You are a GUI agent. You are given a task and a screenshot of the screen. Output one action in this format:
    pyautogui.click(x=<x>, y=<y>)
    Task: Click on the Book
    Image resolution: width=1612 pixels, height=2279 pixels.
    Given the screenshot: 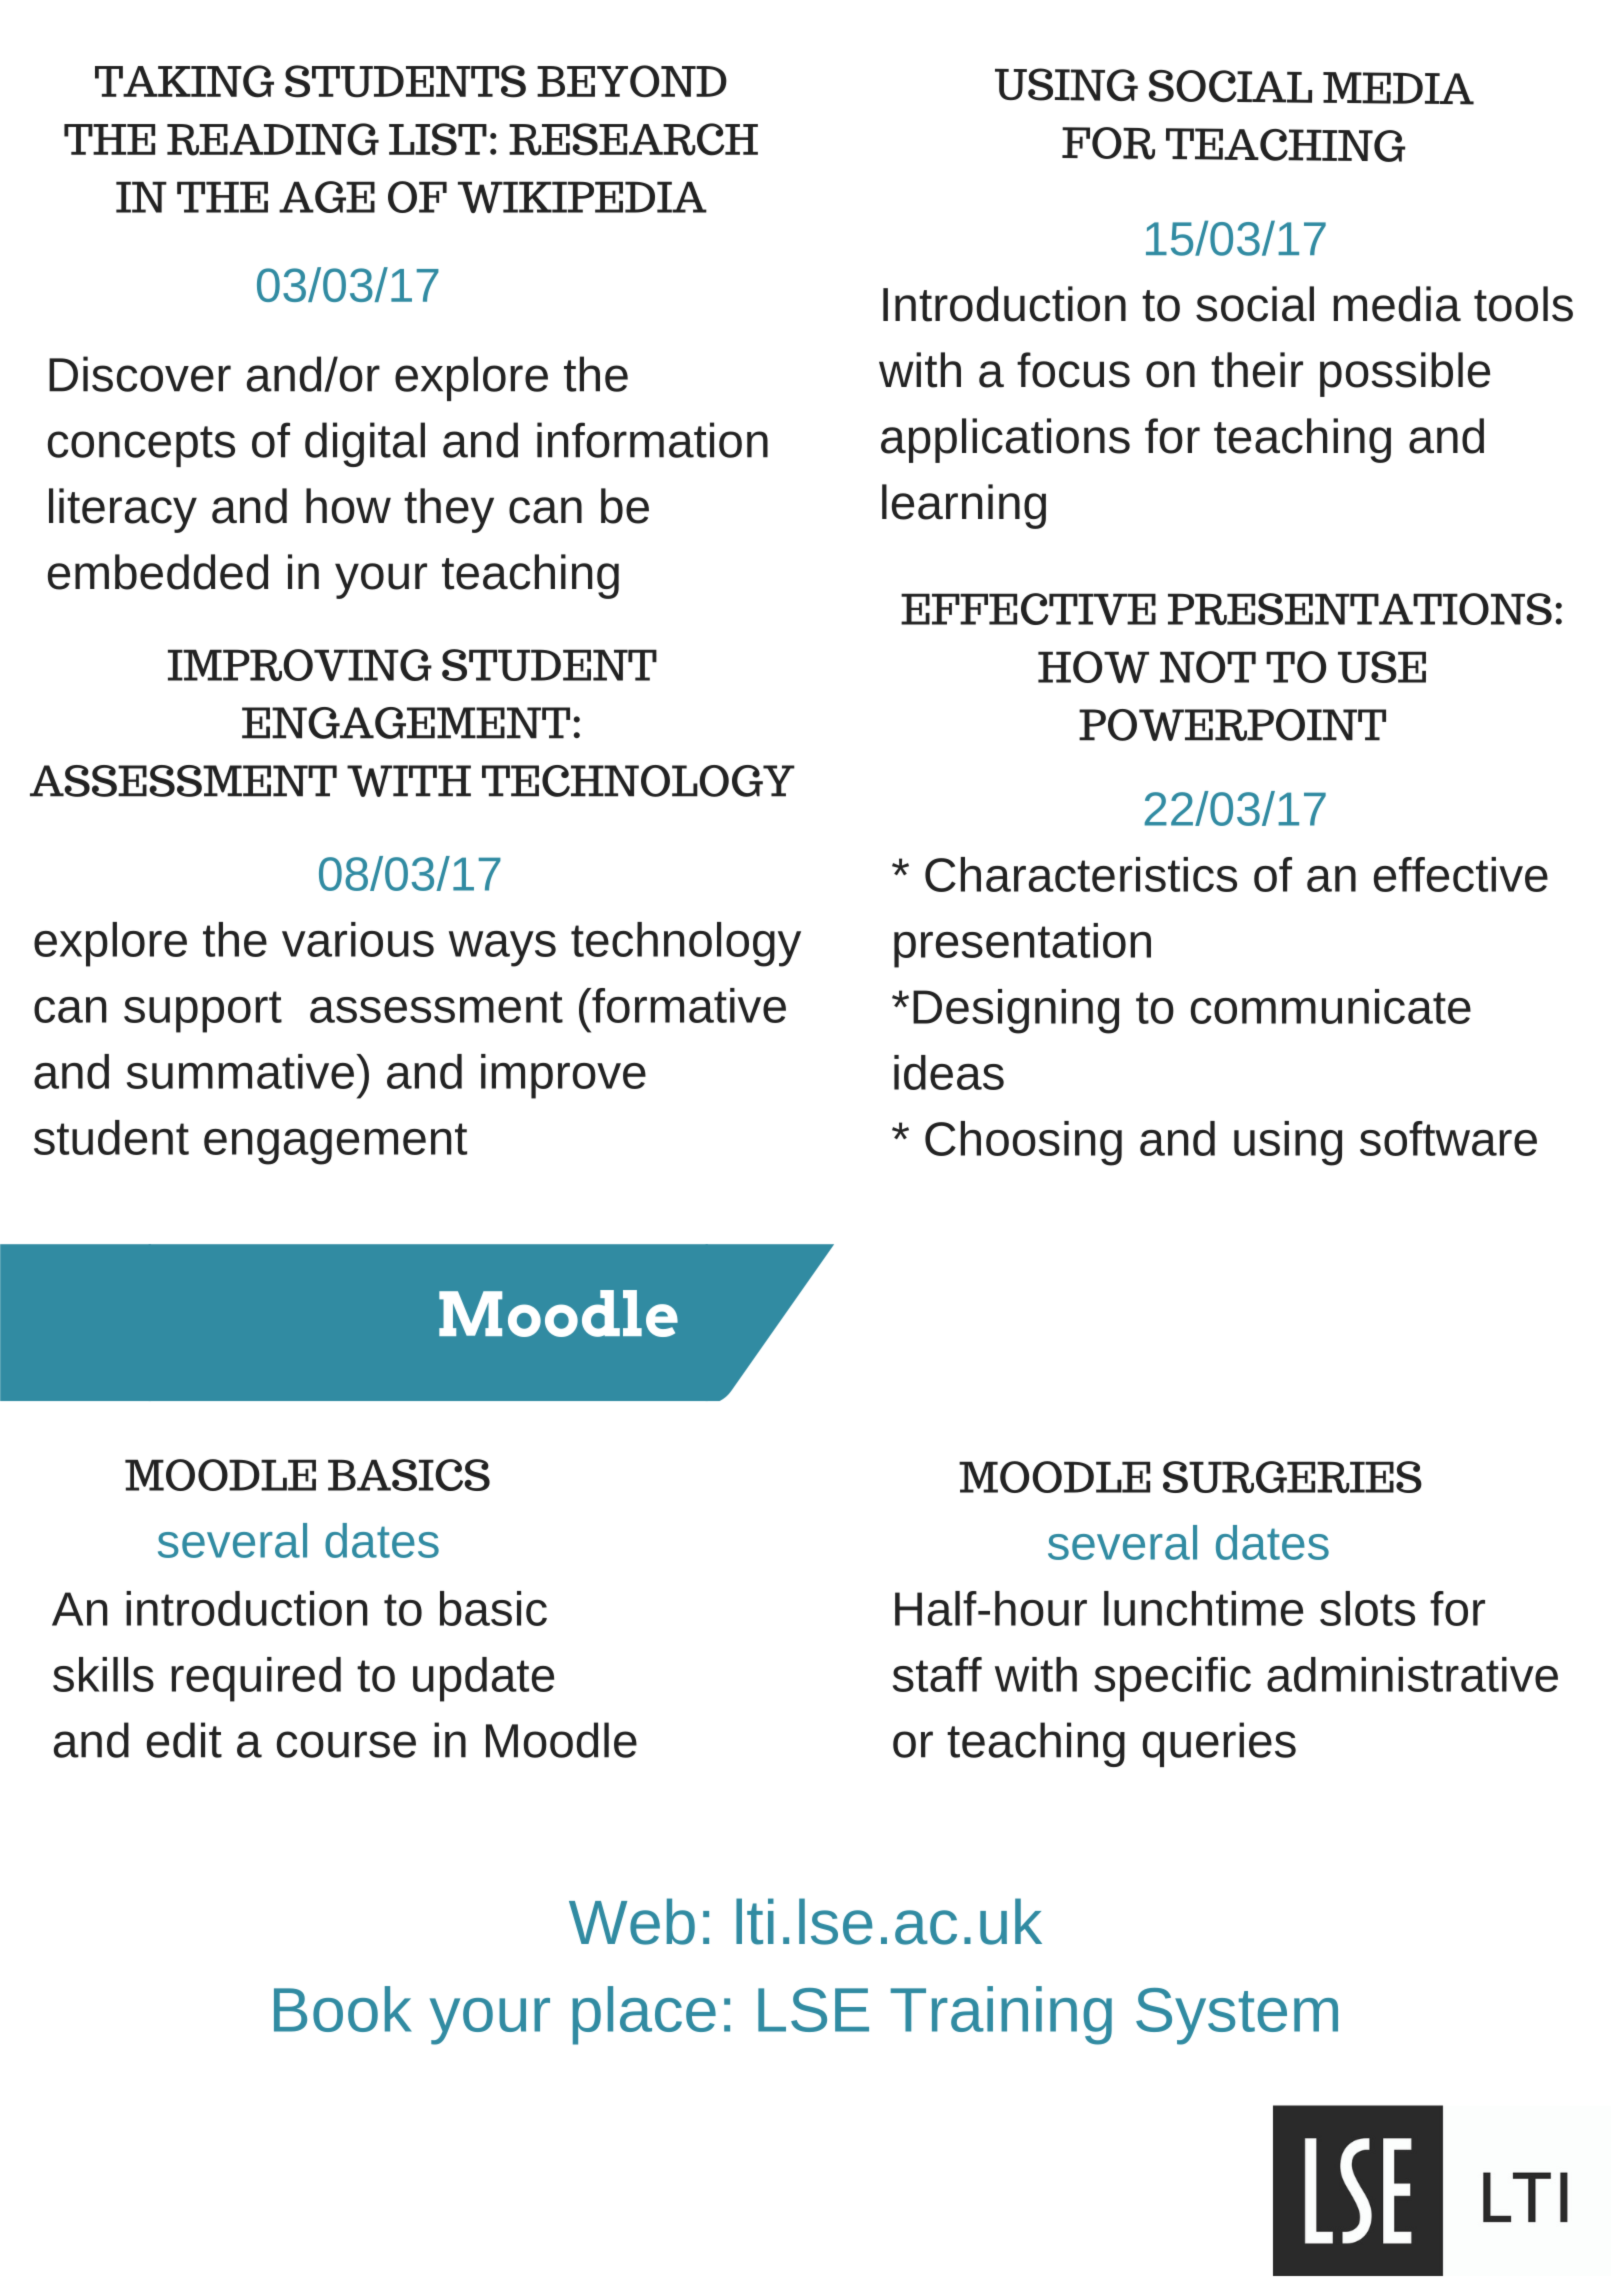 What is the action you would take?
    pyautogui.click(x=343, y=2009)
